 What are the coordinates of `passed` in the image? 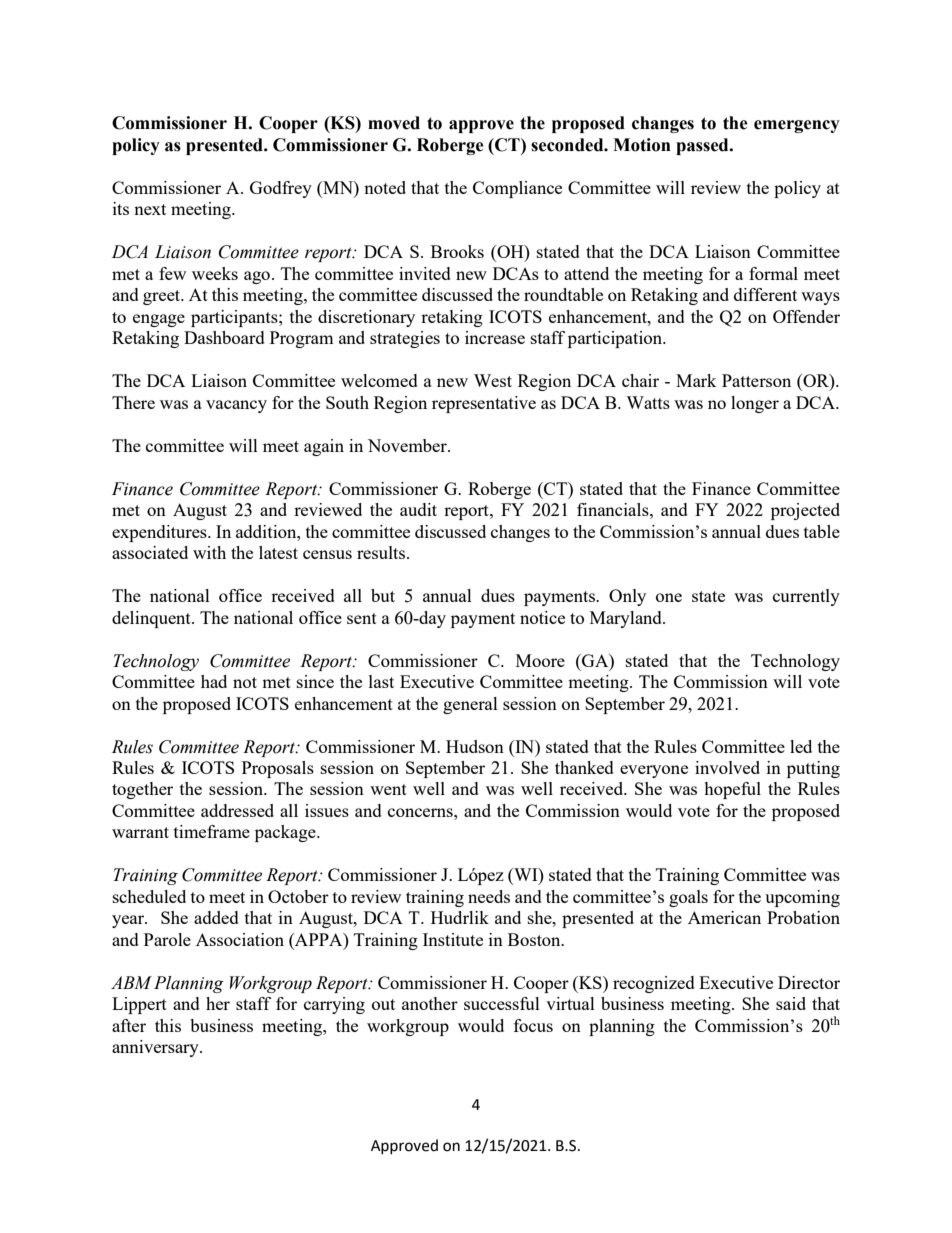 It's located at (703, 146).
